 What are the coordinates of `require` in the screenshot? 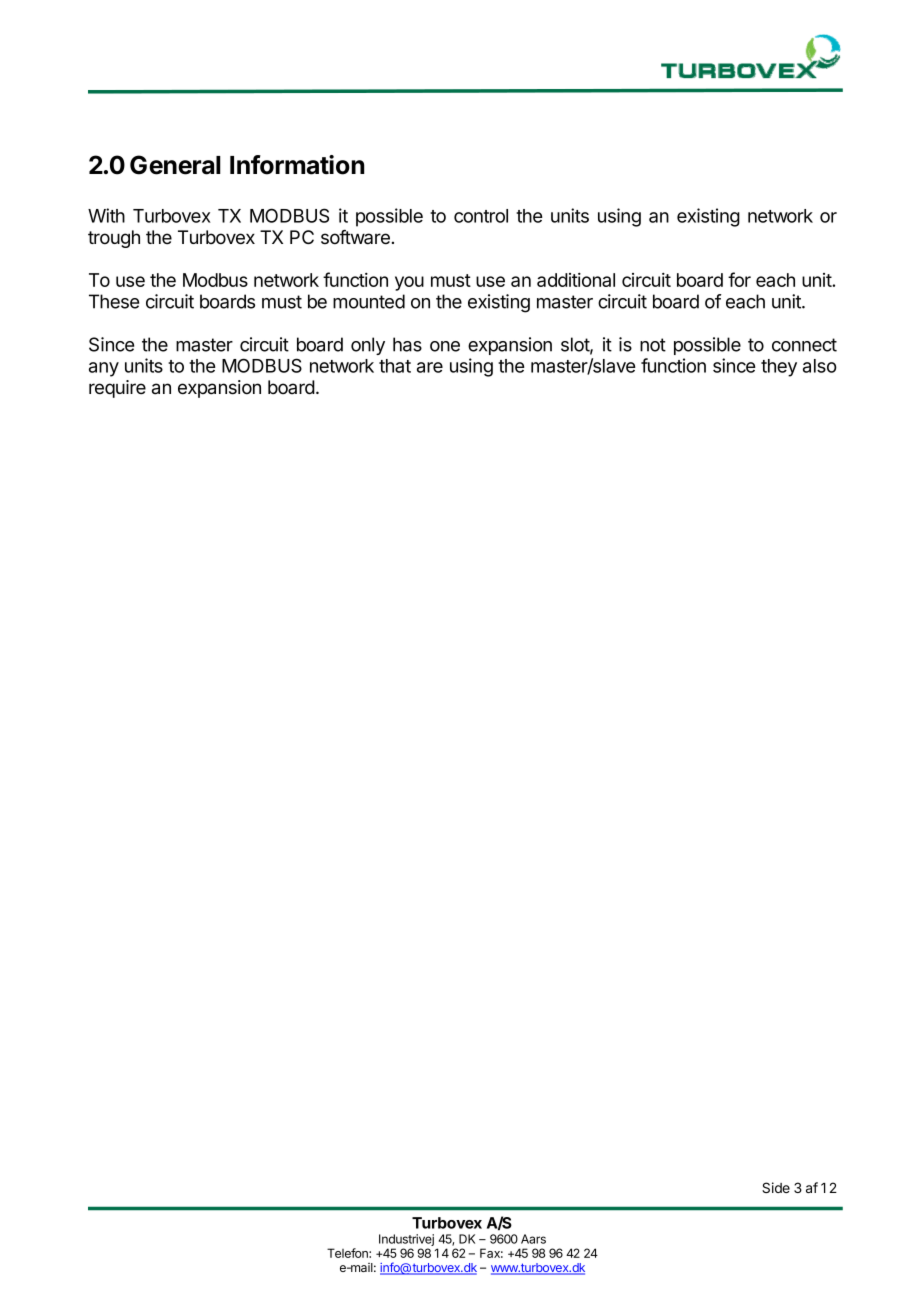 It's located at (117, 389).
